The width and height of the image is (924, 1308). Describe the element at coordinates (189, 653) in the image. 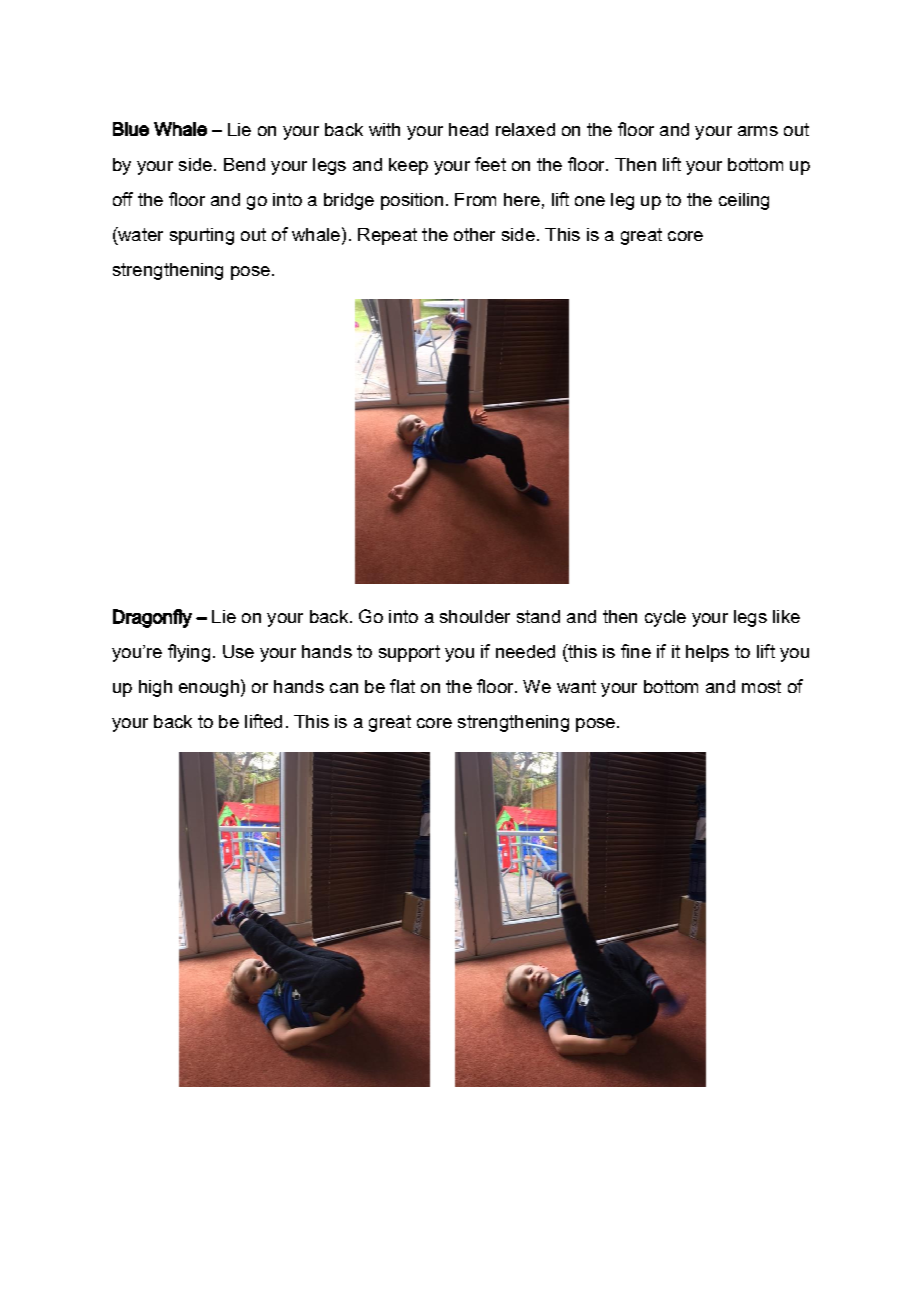

I see `flying` at that location.
